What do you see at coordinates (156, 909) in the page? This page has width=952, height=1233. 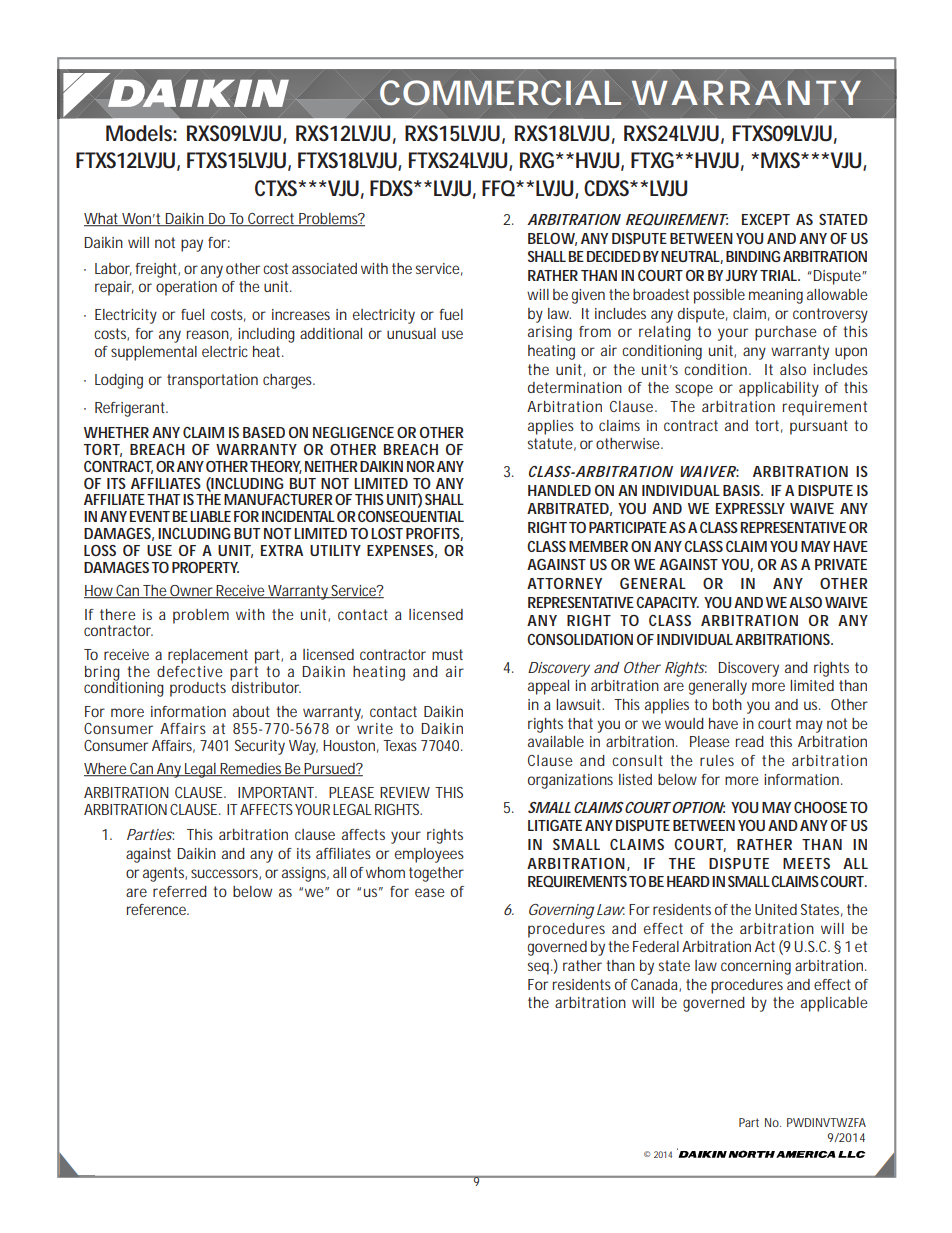 I see `reference` at bounding box center [156, 909].
